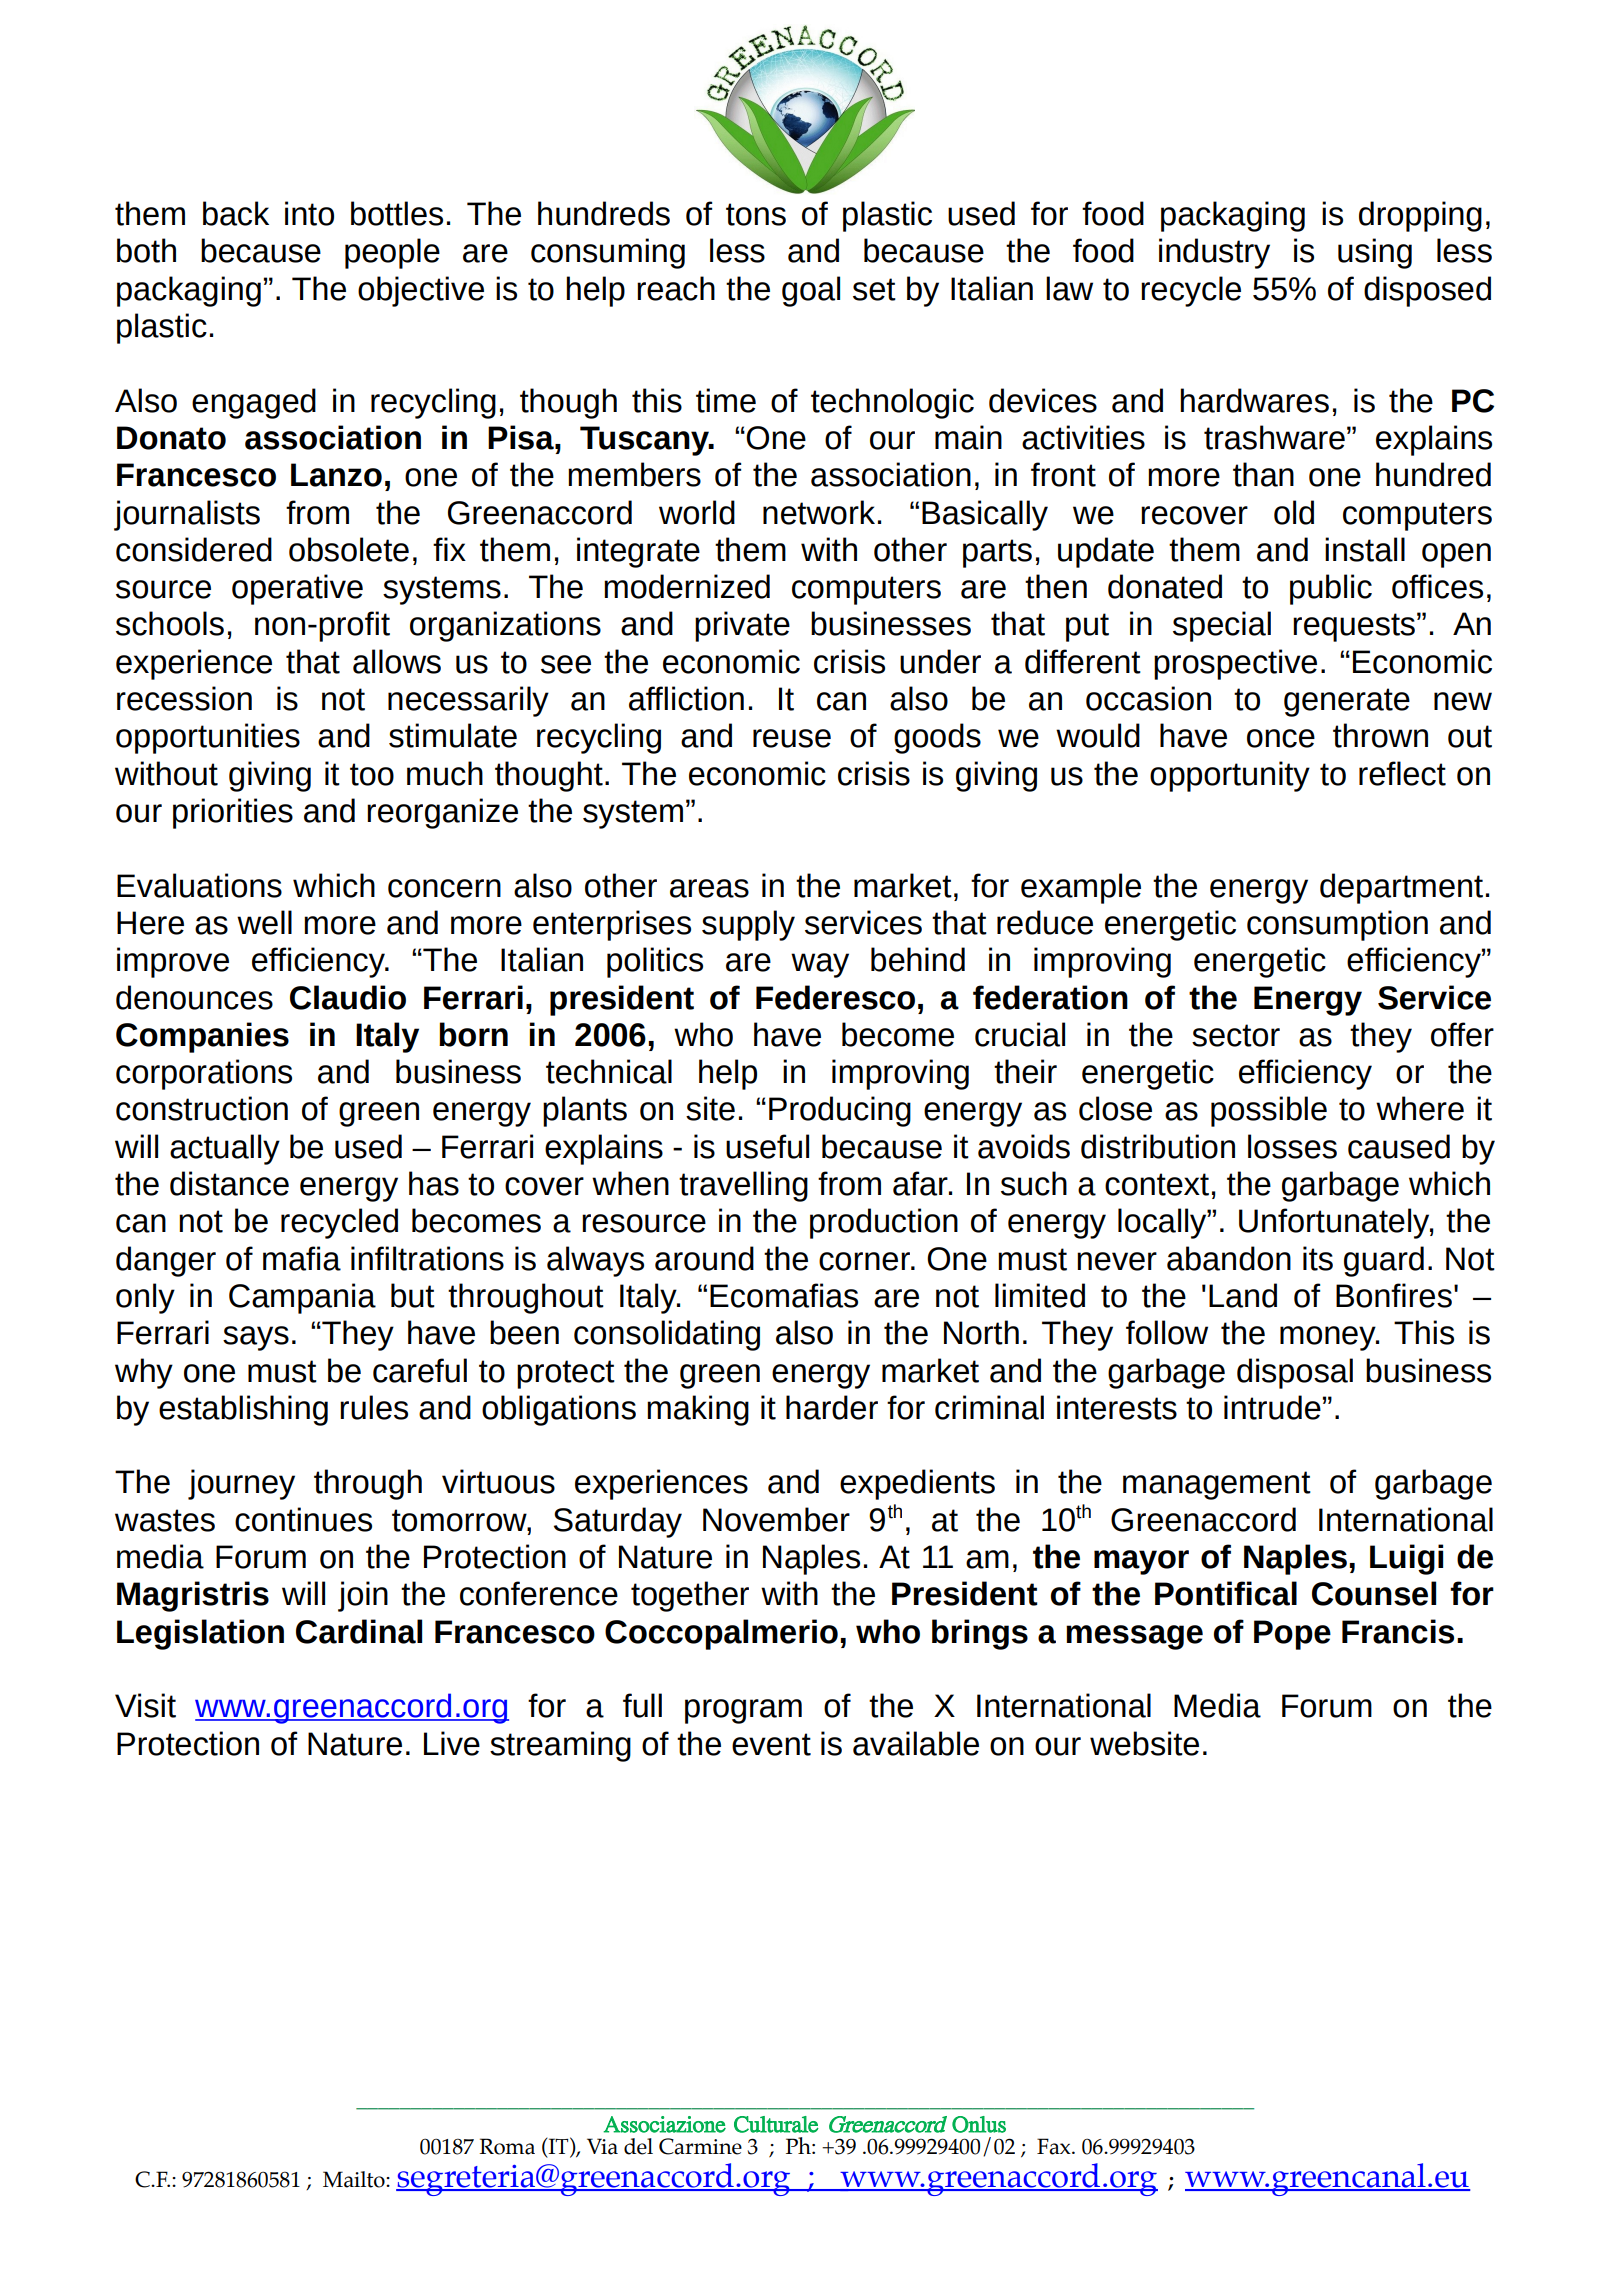 The image size is (1609, 2276). I want to click on November, so click(776, 1519).
